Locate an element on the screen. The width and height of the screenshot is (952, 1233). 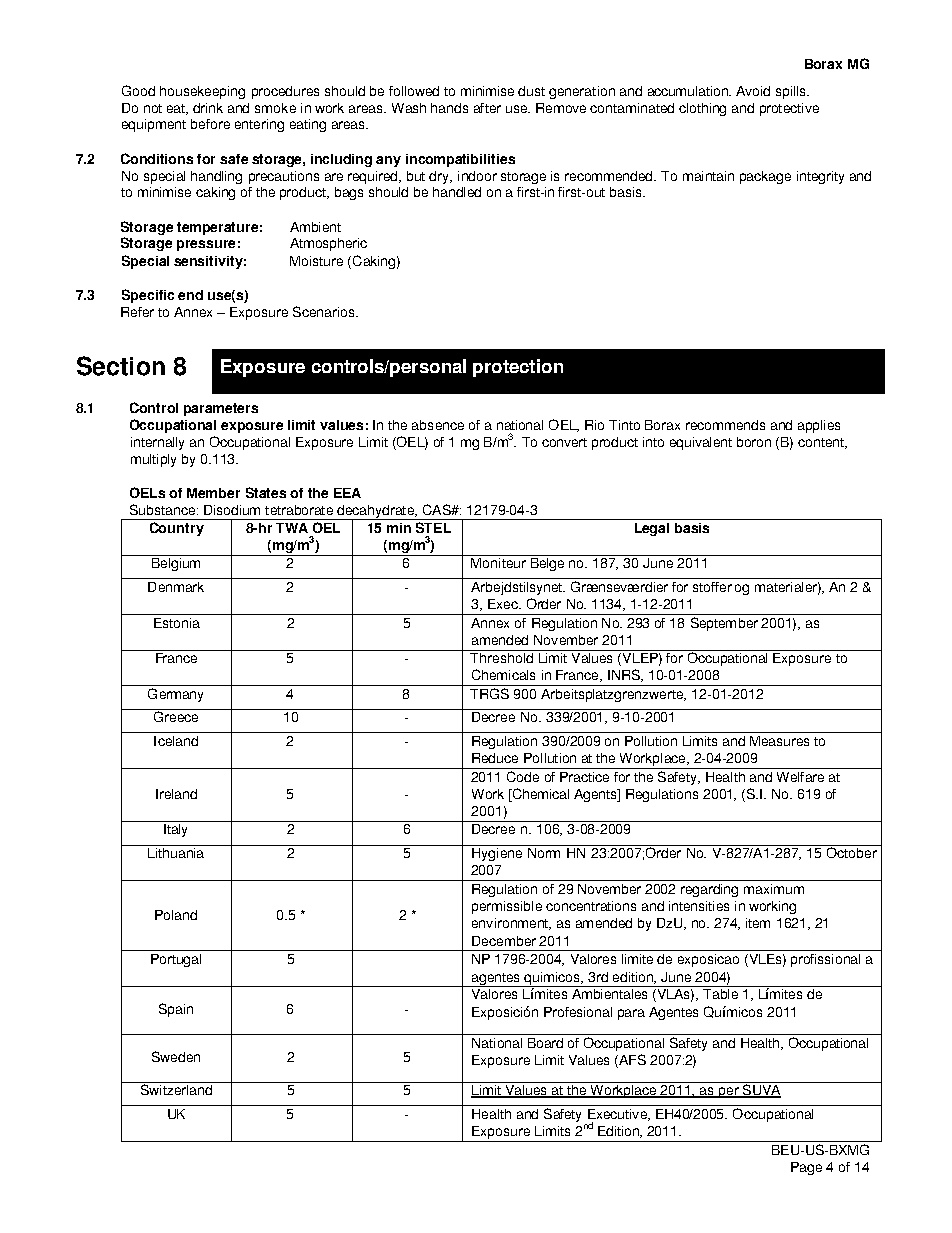
Threshold is located at coordinates (502, 656).
